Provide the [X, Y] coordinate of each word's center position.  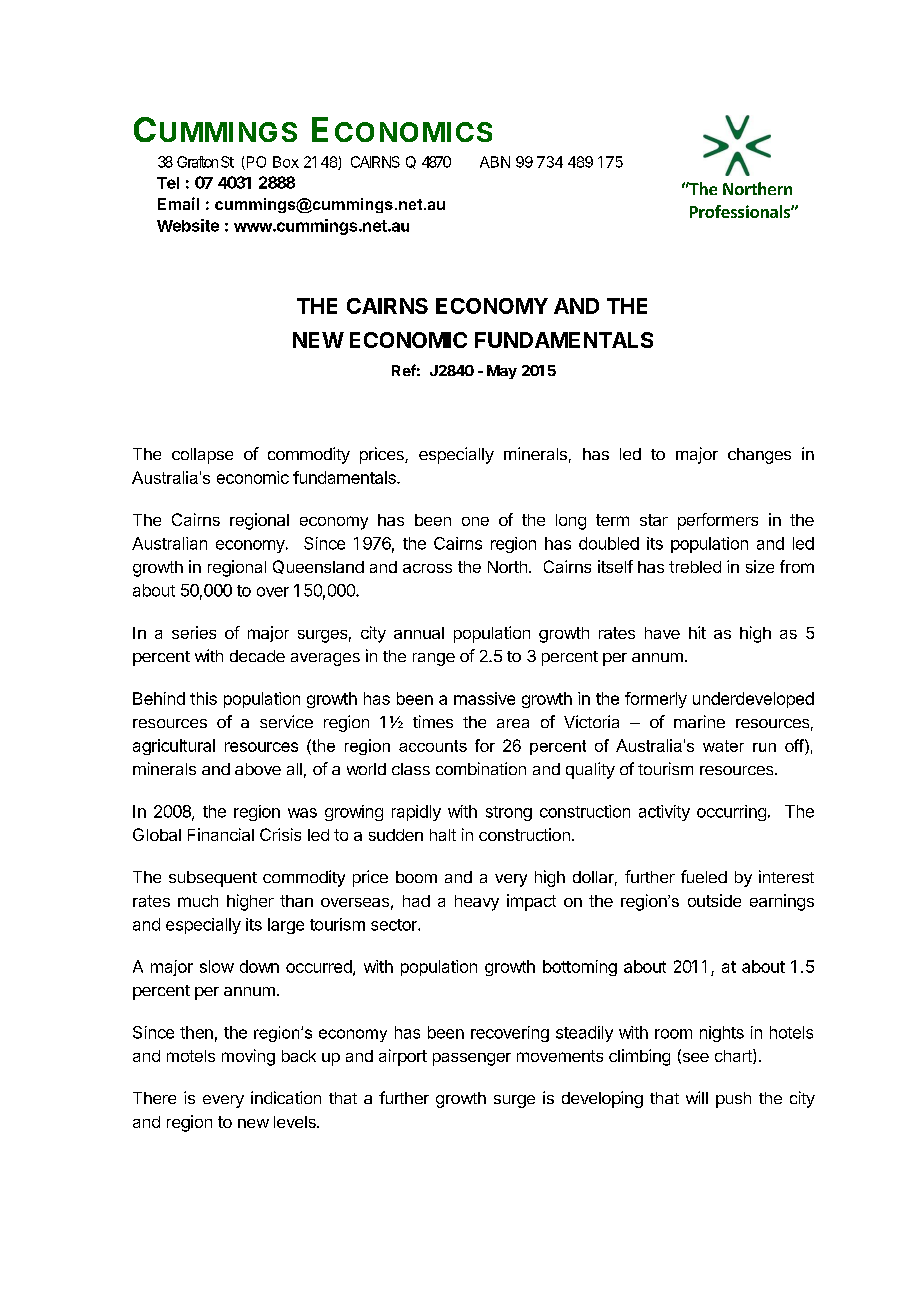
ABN [495, 162]
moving [248, 1057]
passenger [472, 1059]
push [733, 1100]
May [502, 372]
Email [178, 203]
